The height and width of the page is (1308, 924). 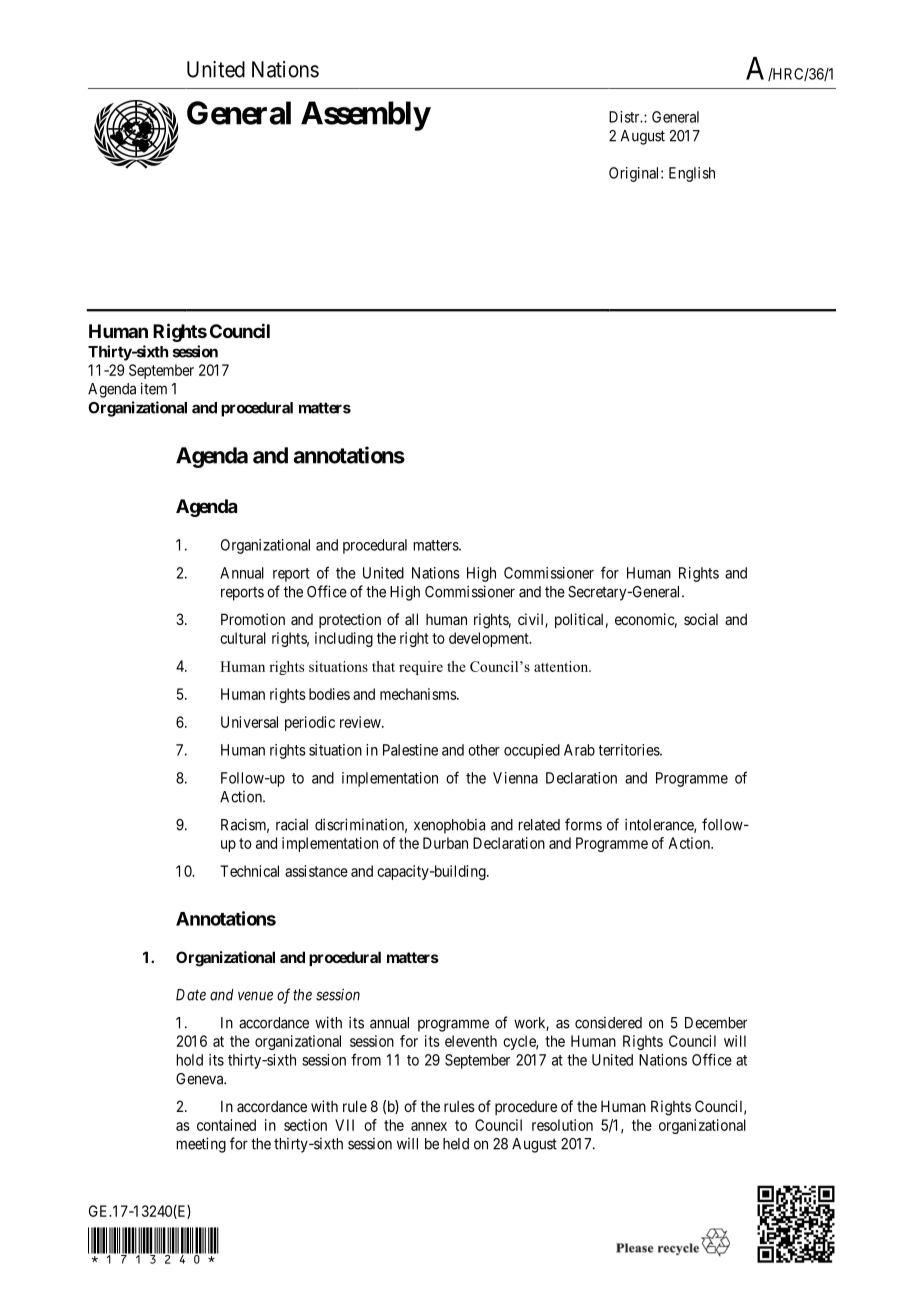 What do you see at coordinates (562, 1125) in the page?
I see `resolution` at bounding box center [562, 1125].
